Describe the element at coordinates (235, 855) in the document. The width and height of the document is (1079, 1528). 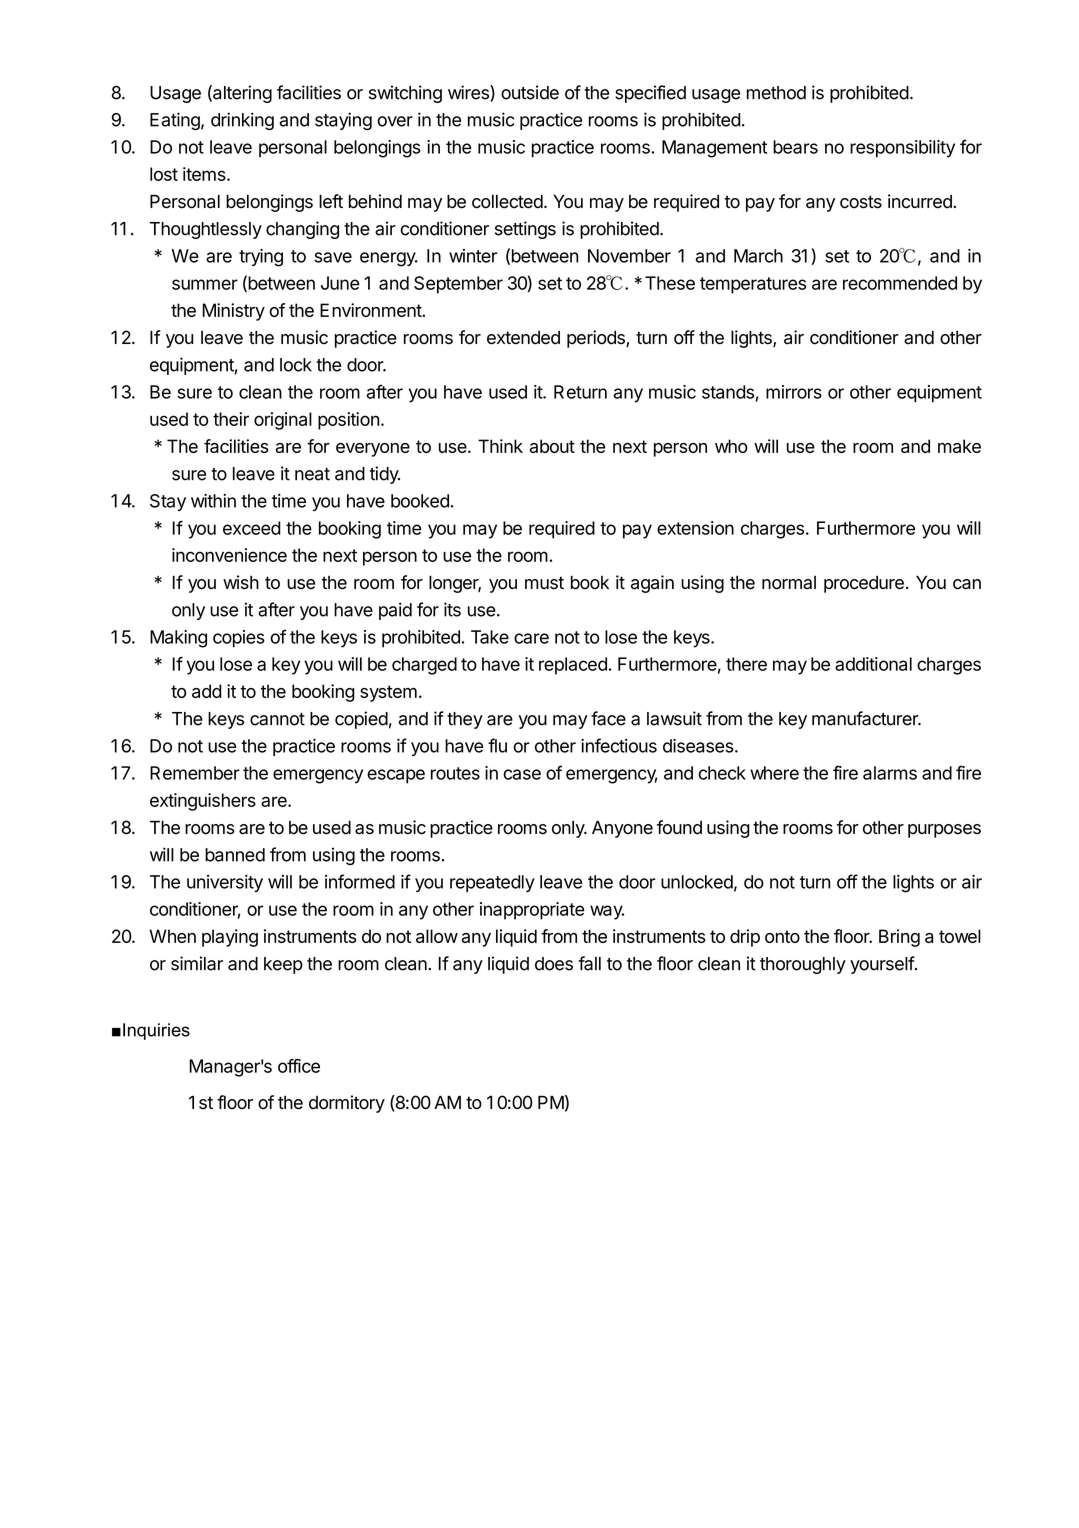
I see `banned` at that location.
